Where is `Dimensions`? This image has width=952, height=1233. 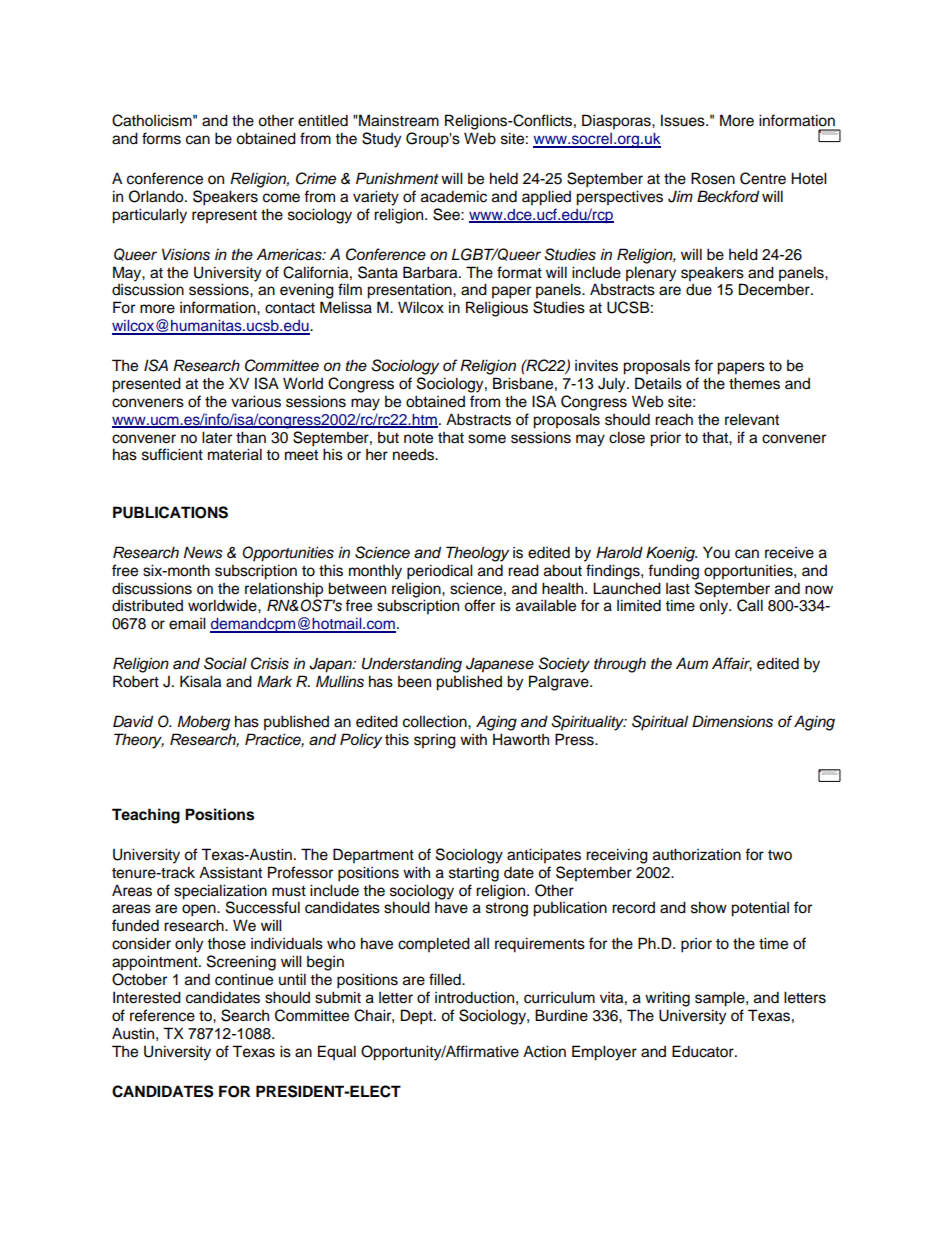 Dimensions is located at coordinates (732, 721).
